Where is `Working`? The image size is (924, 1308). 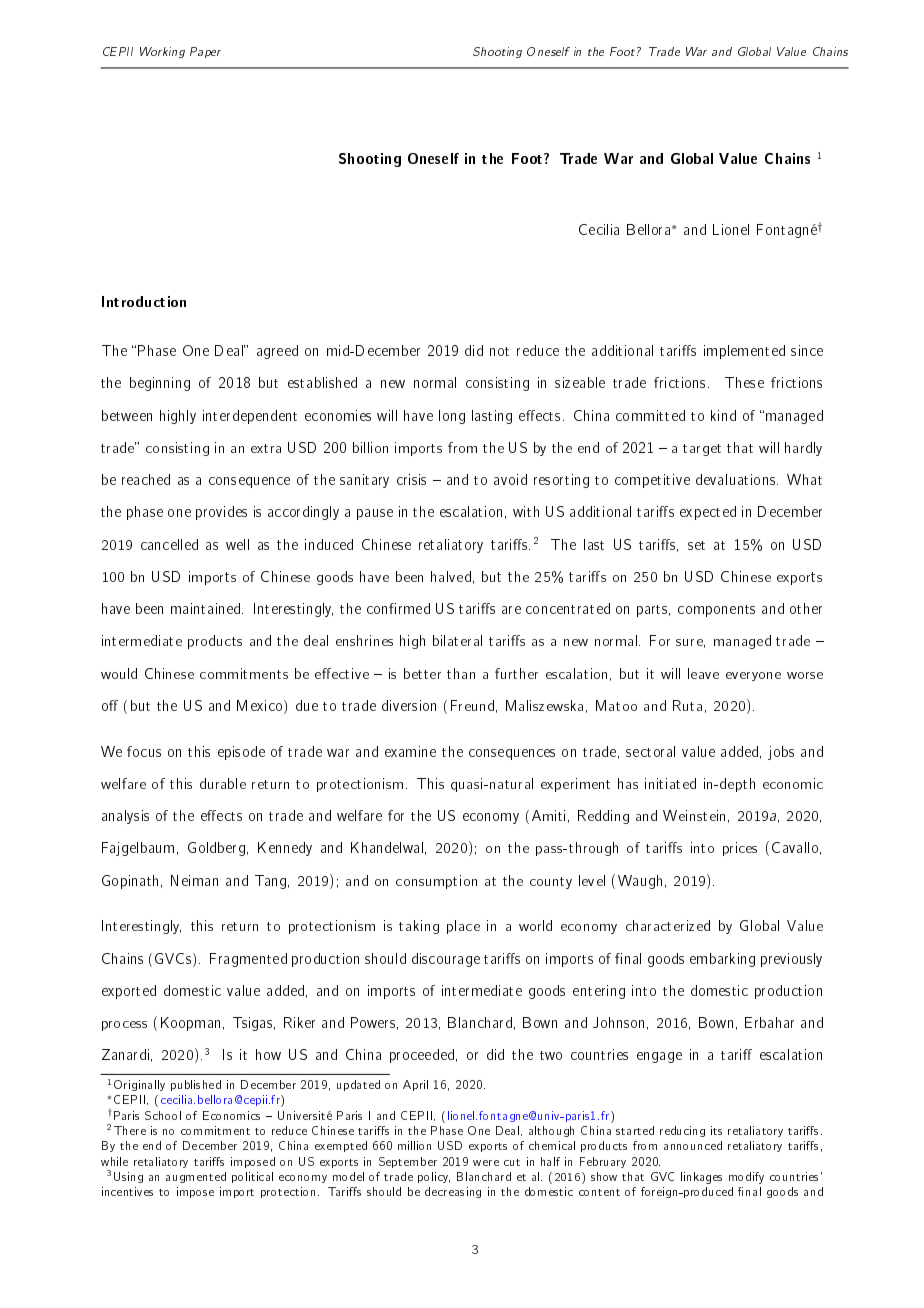 Working is located at coordinates (162, 52).
